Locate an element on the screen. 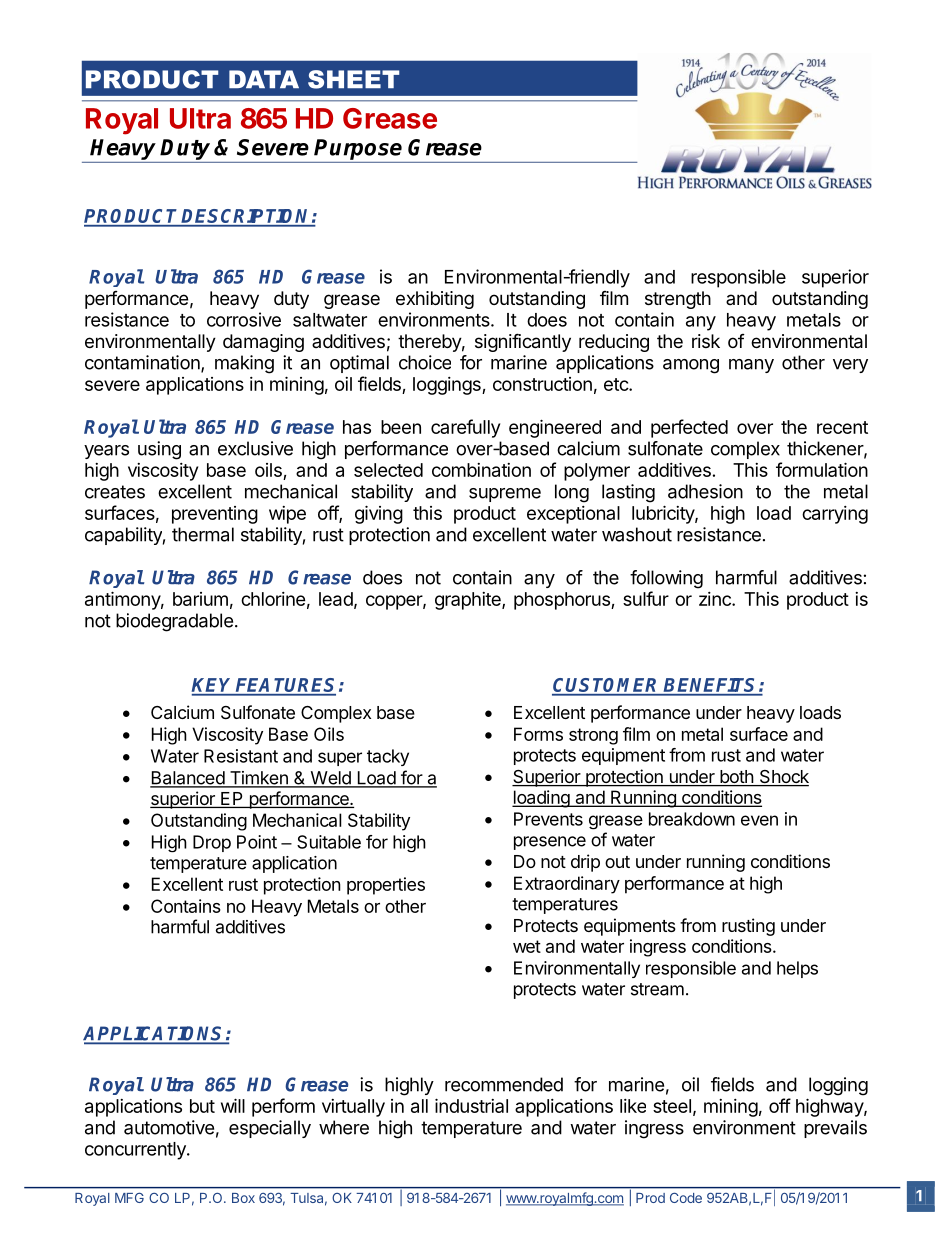 The image size is (952, 1233). graphite is located at coordinates (469, 601).
